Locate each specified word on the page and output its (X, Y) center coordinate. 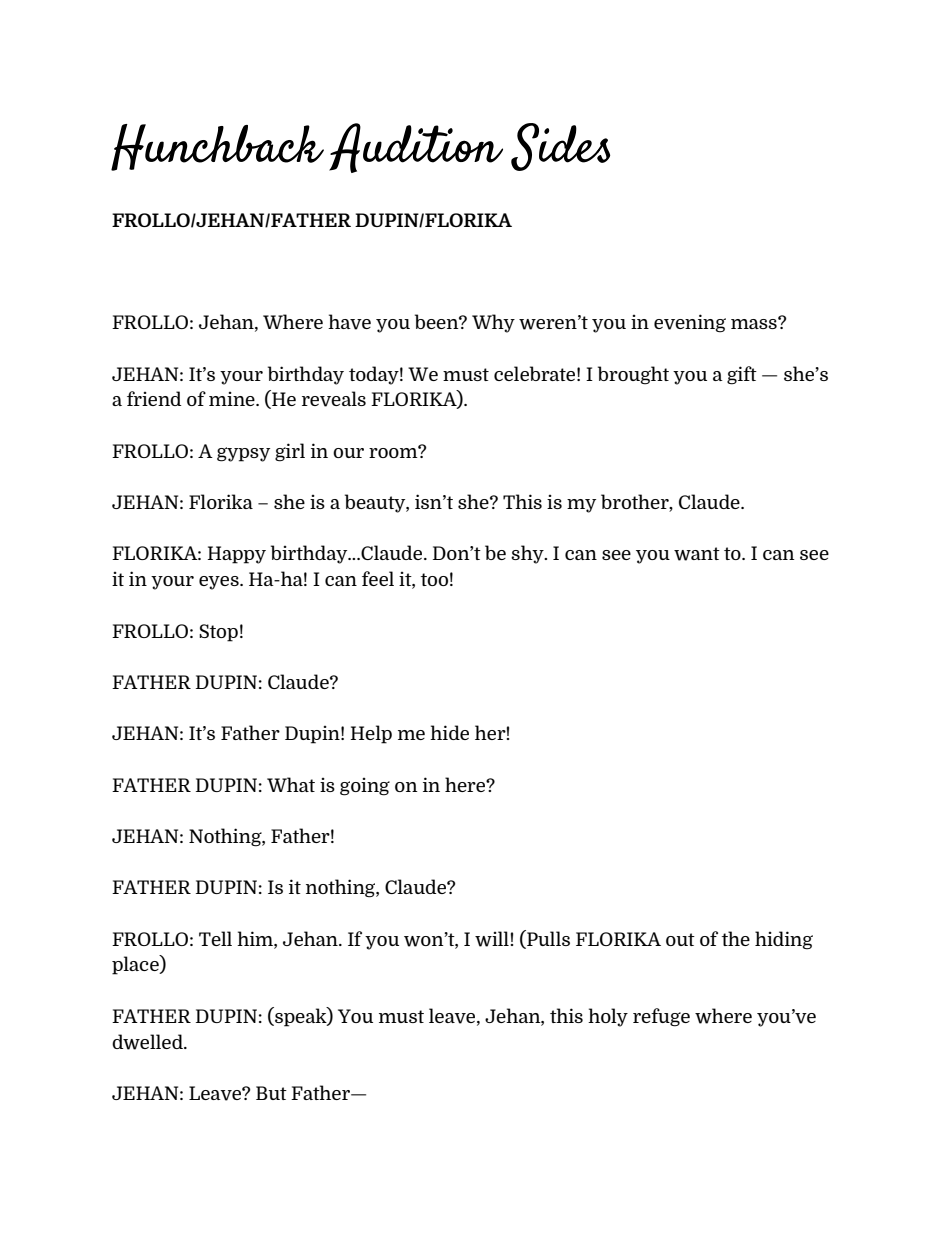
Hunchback (217, 147)
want (697, 554)
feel (378, 578)
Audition (416, 148)
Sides (560, 147)
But (271, 1093)
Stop (218, 633)
